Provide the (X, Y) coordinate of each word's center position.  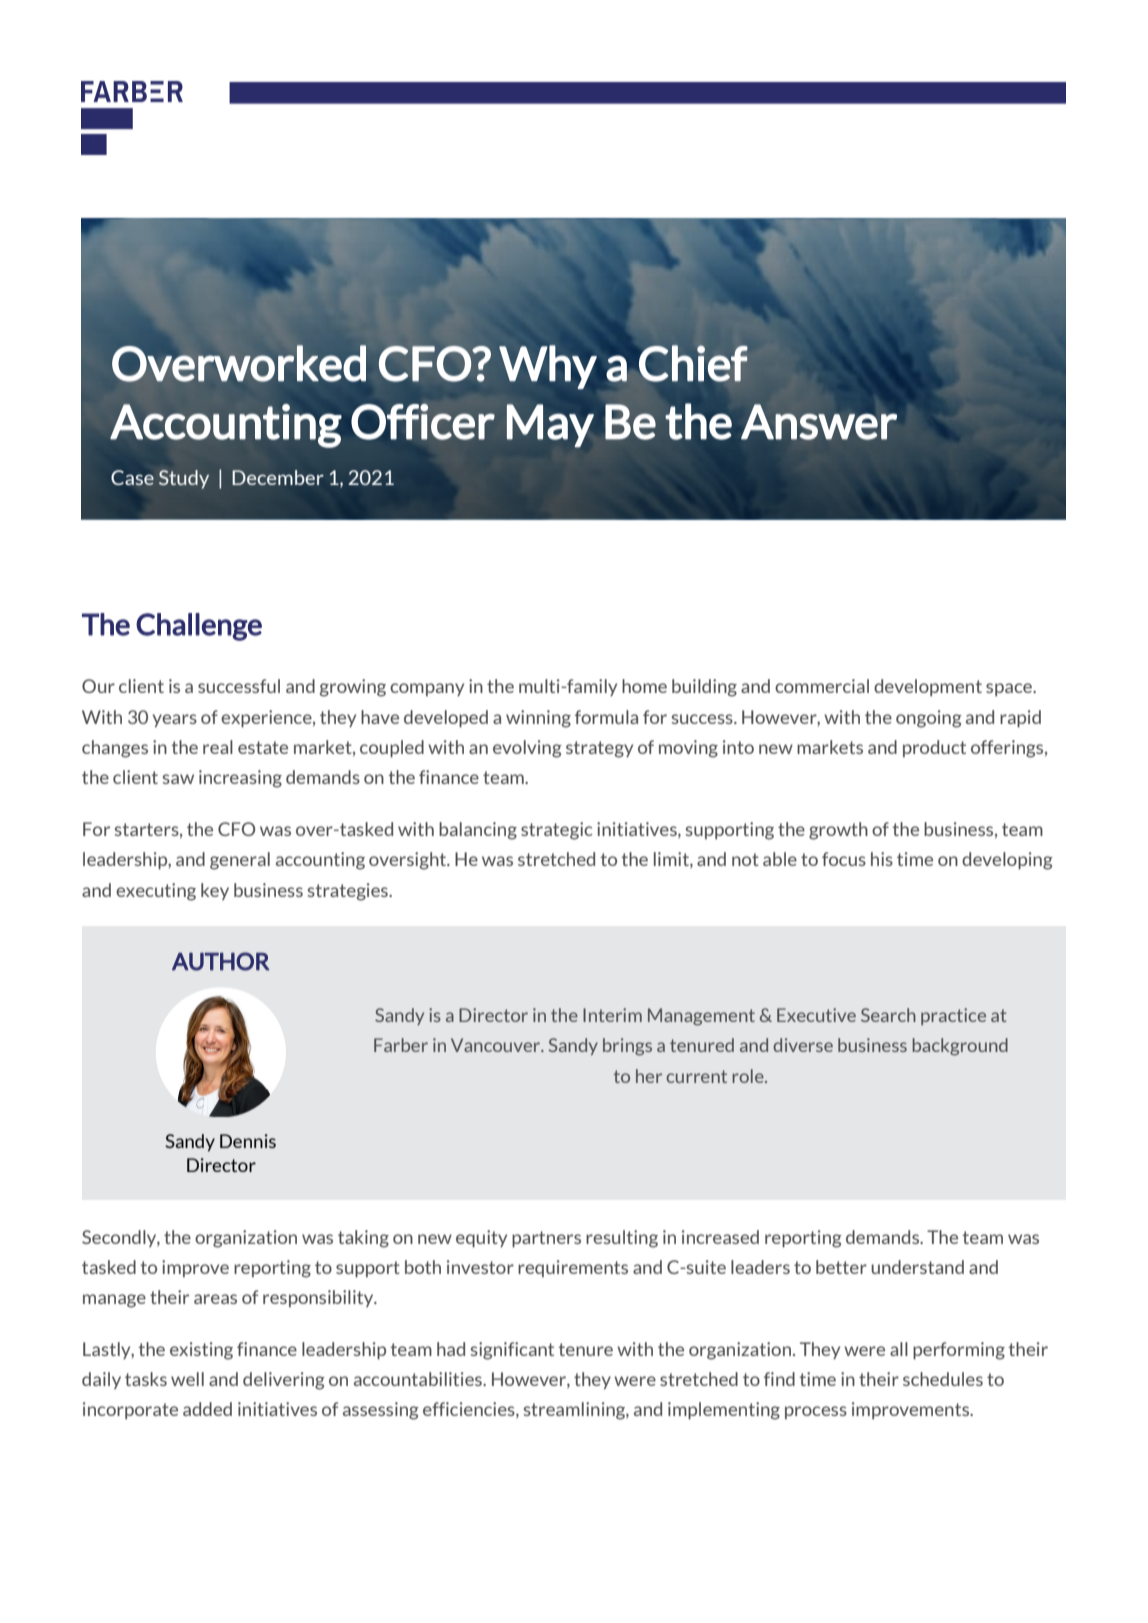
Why (548, 367)
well (187, 1379)
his (882, 859)
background (960, 1047)
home (644, 686)
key (215, 891)
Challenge (199, 627)
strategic (557, 831)
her (649, 1076)
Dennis (248, 1141)
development (928, 687)
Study (184, 479)
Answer (819, 422)
